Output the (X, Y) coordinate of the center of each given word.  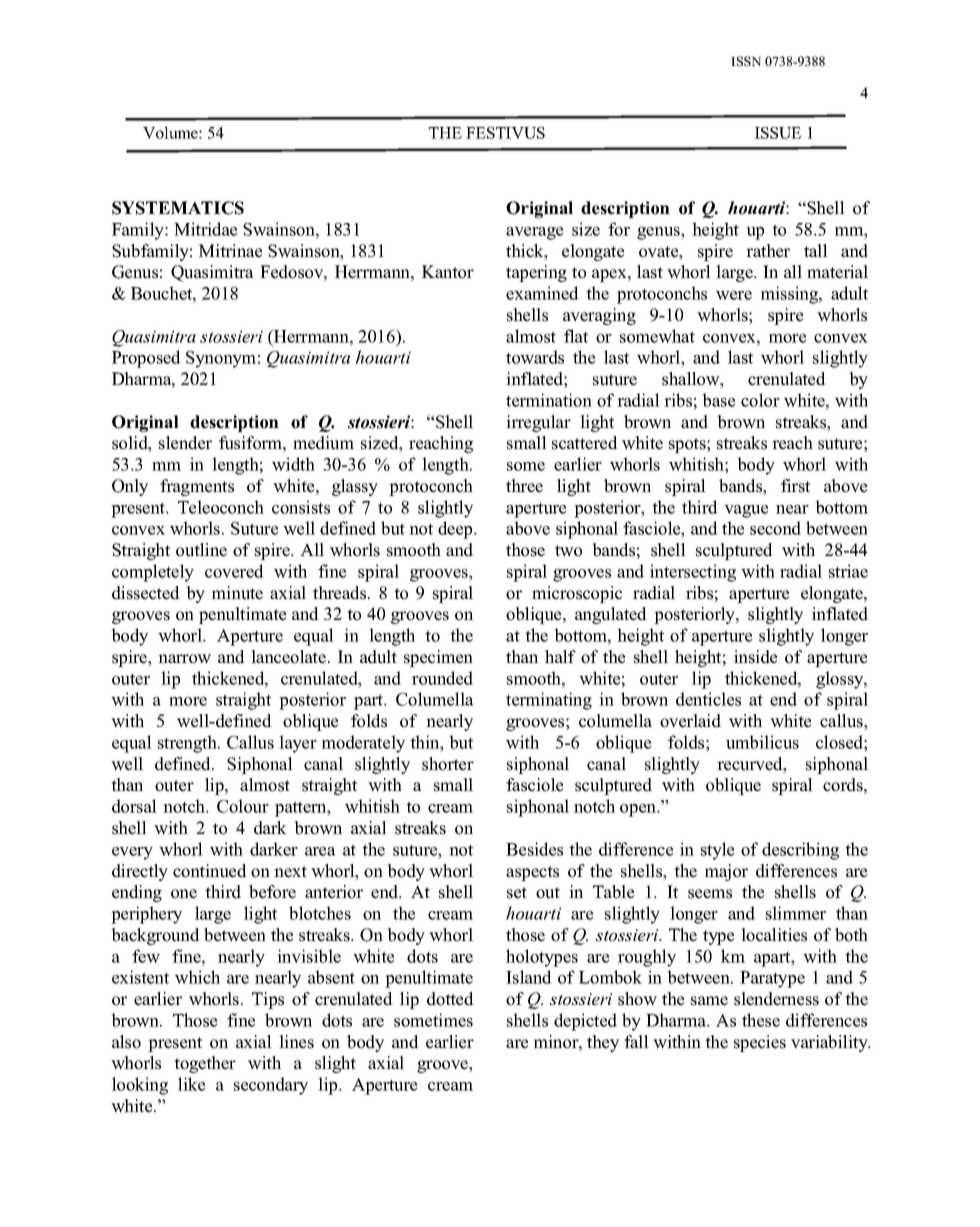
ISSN (746, 61)
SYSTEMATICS (178, 208)
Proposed (146, 359)
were (734, 295)
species (760, 1043)
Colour (243, 806)
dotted (450, 999)
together (205, 1064)
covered (234, 571)
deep (456, 530)
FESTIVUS (505, 133)
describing (800, 851)
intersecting (693, 573)
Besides (534, 849)
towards (535, 357)
